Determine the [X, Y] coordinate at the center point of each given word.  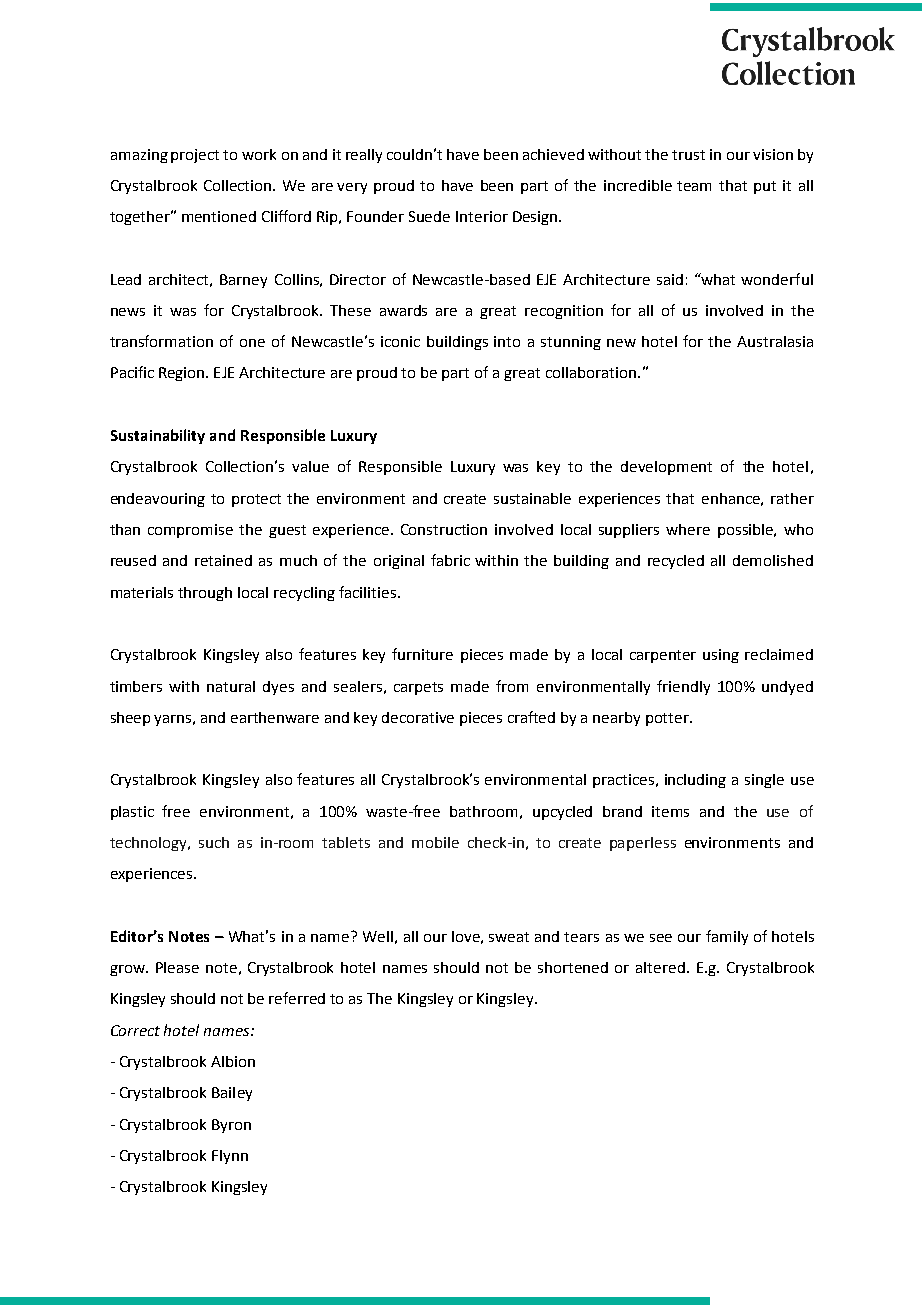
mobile [435, 842]
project [195, 156]
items [670, 811]
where [688, 529]
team [694, 186]
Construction [444, 529]
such [214, 842]
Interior [482, 216]
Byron [231, 1126]
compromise [190, 531]
